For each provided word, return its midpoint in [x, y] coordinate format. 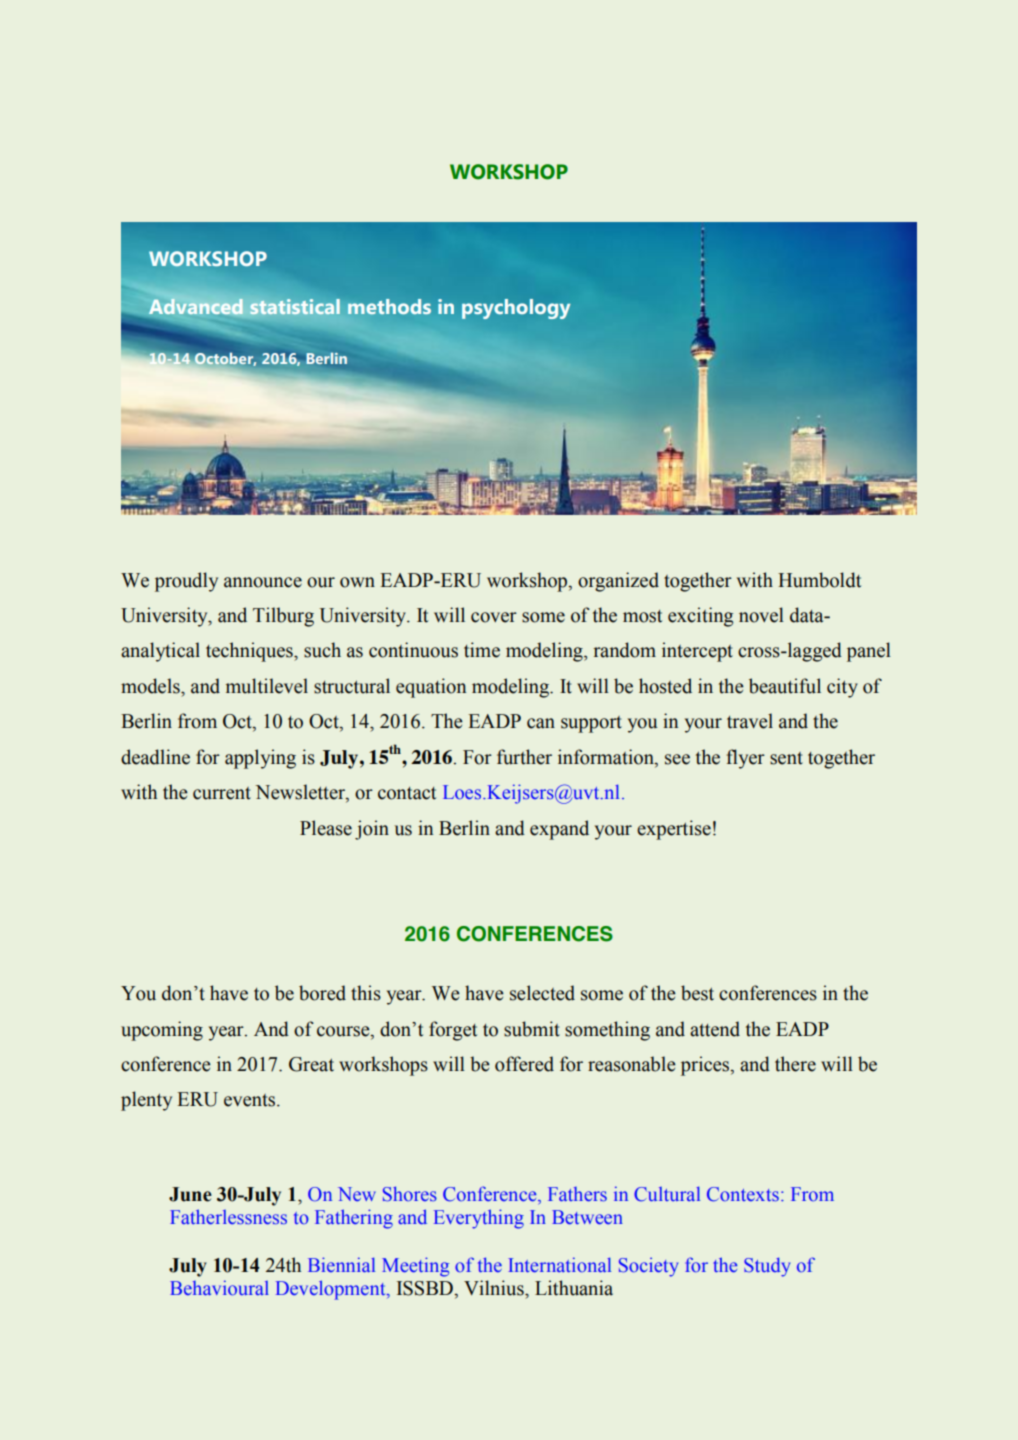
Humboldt [819, 580]
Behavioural [219, 1288]
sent [786, 758]
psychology [516, 309]
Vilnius [495, 1288]
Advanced [196, 306]
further [524, 757]
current [222, 793]
